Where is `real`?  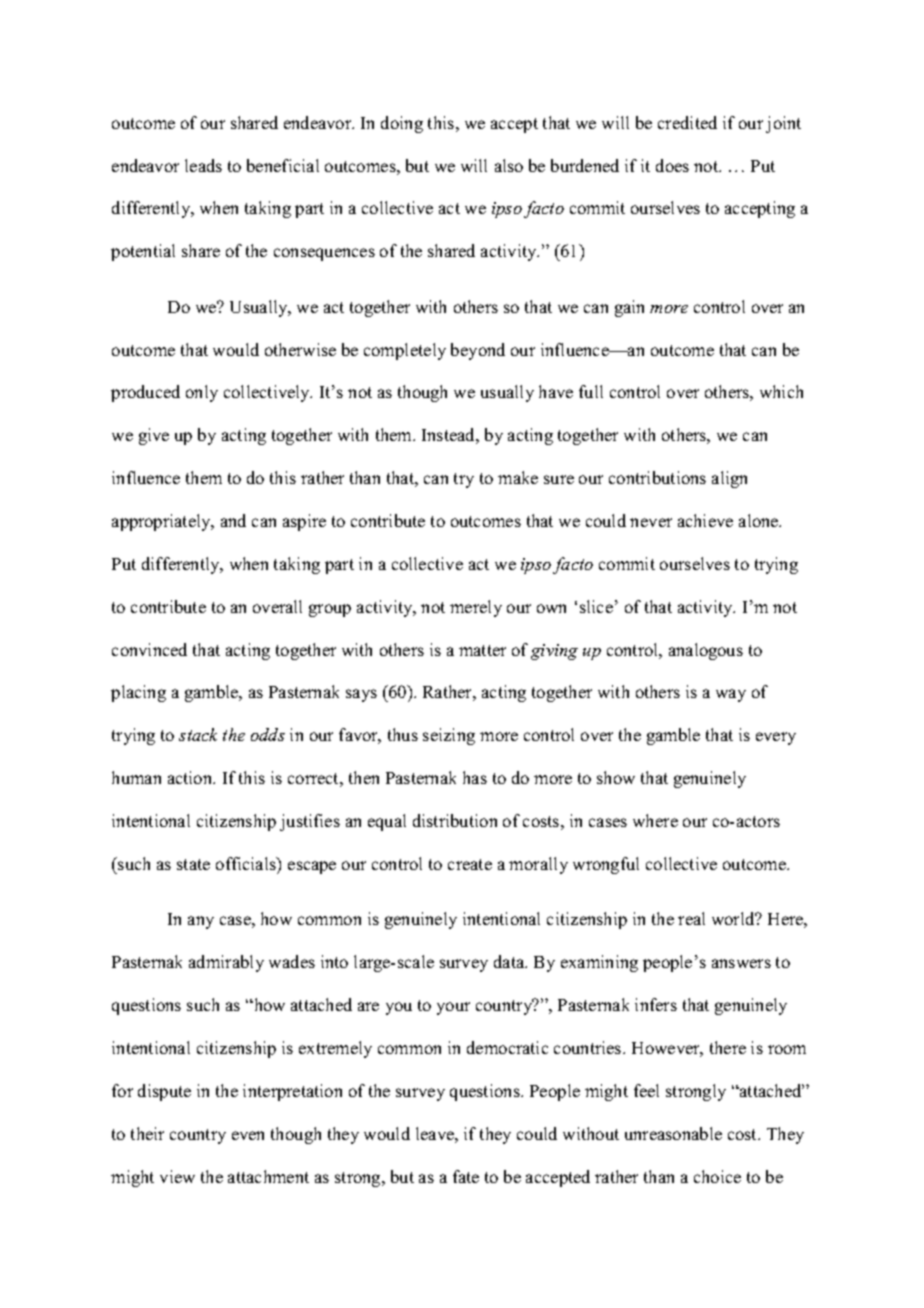
real is located at coordinates (691, 918).
